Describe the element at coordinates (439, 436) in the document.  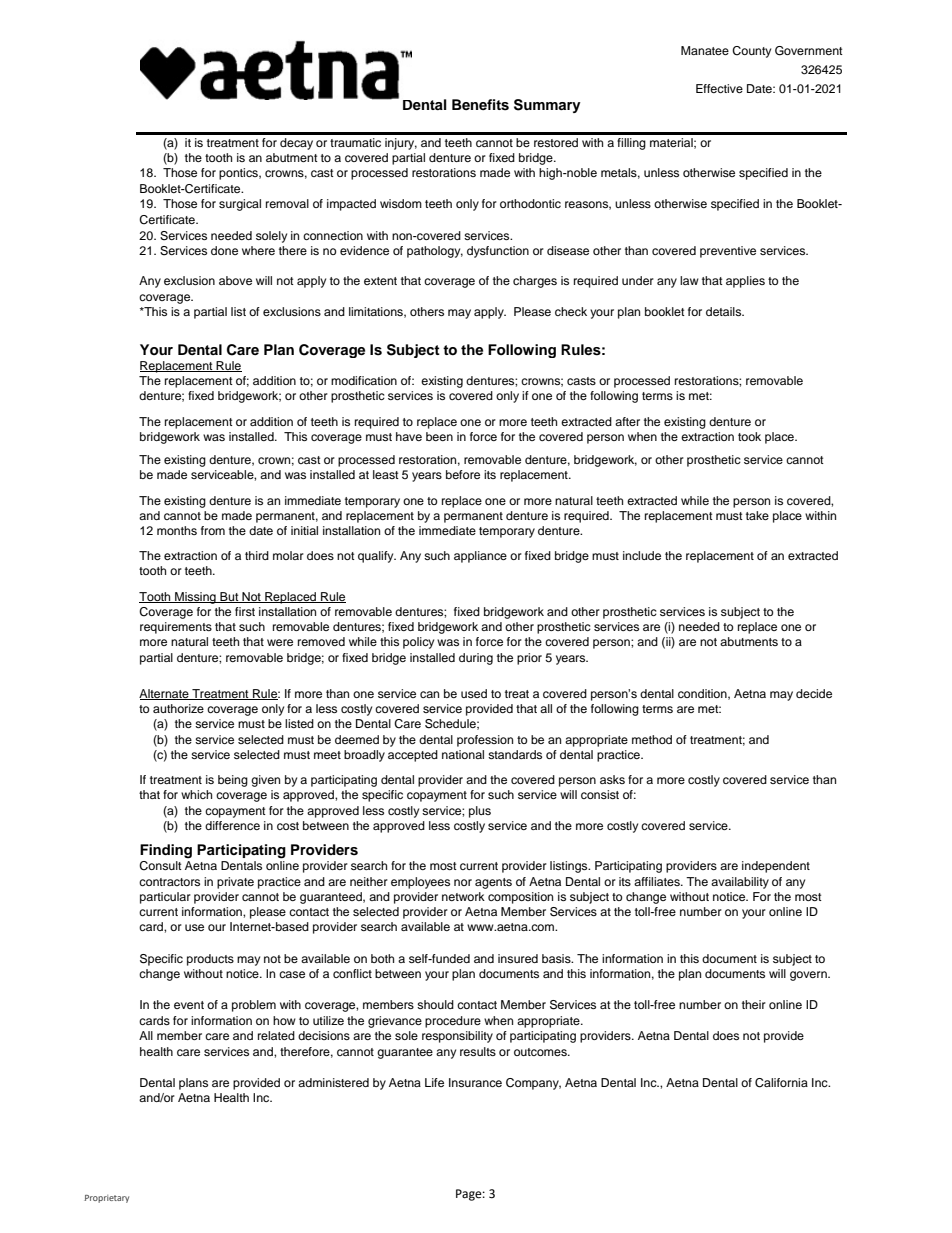
I see `been` at that location.
